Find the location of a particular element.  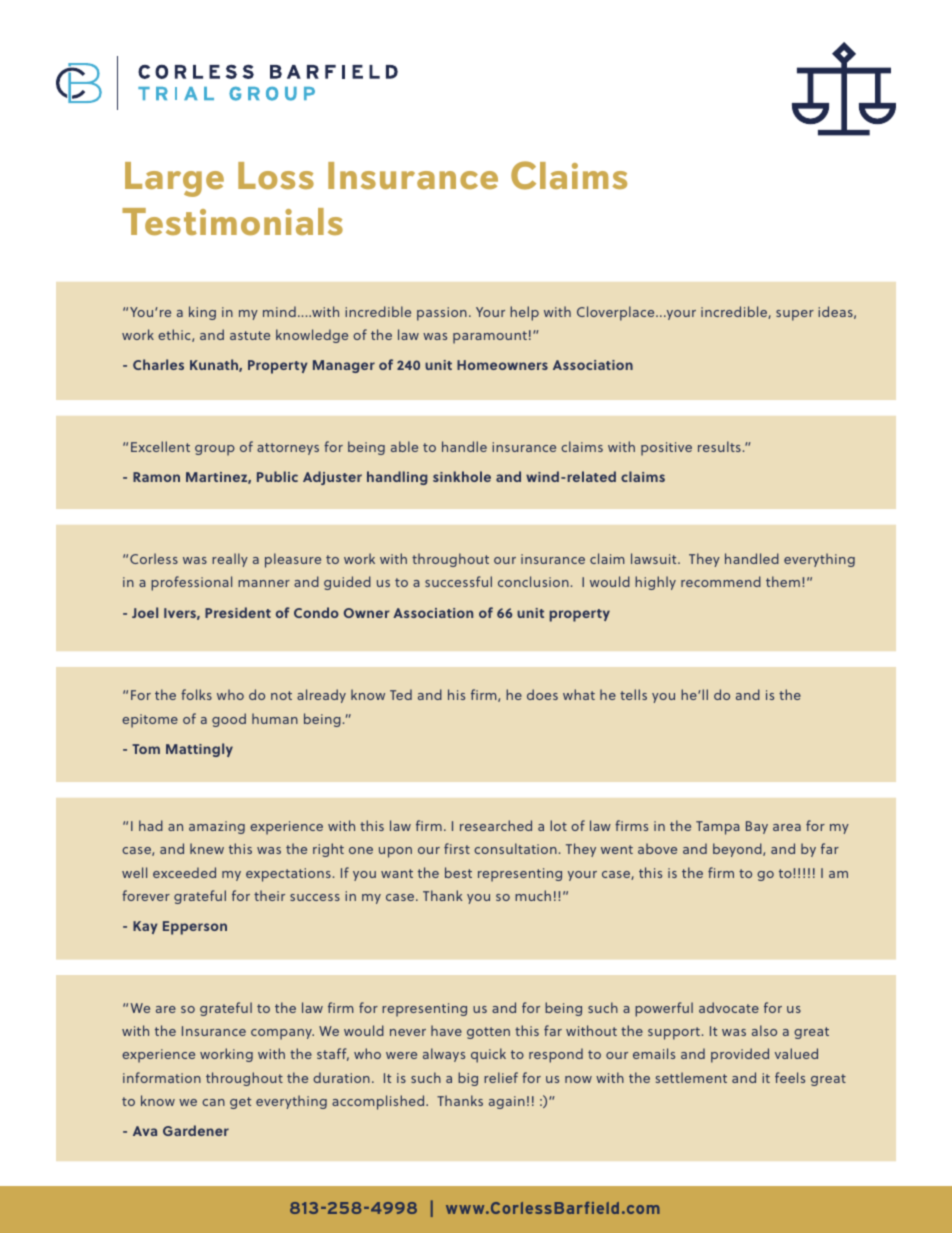

Charles is located at coordinates (158, 364).
